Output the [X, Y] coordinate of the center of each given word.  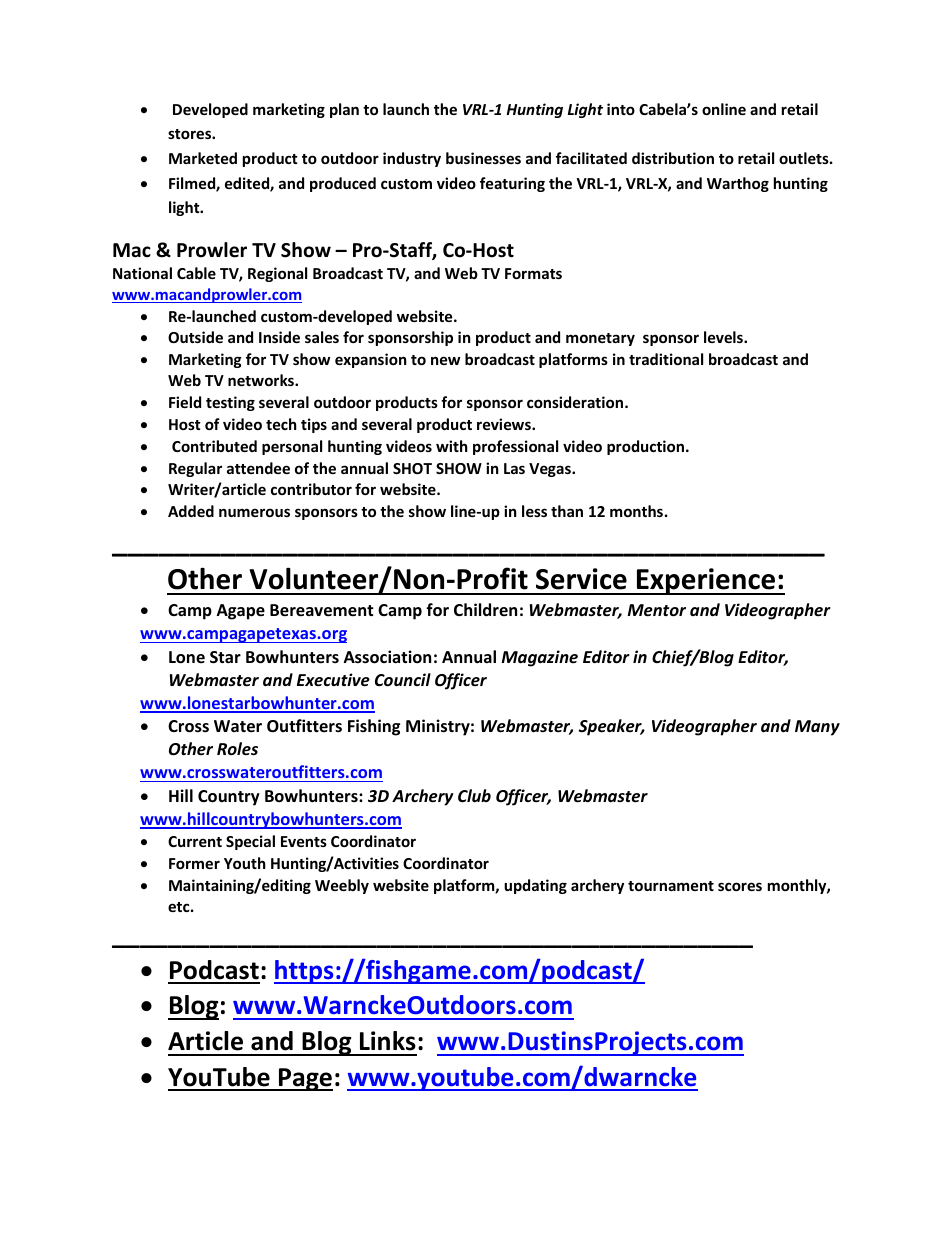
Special [250, 842]
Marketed [203, 158]
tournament [671, 886]
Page [305, 1079]
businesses [483, 158]
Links [388, 1041]
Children [485, 609]
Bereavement [321, 610]
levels [724, 337]
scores [740, 886]
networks [262, 380]
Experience [706, 581]
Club [474, 795]
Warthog [738, 184]
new [445, 360]
